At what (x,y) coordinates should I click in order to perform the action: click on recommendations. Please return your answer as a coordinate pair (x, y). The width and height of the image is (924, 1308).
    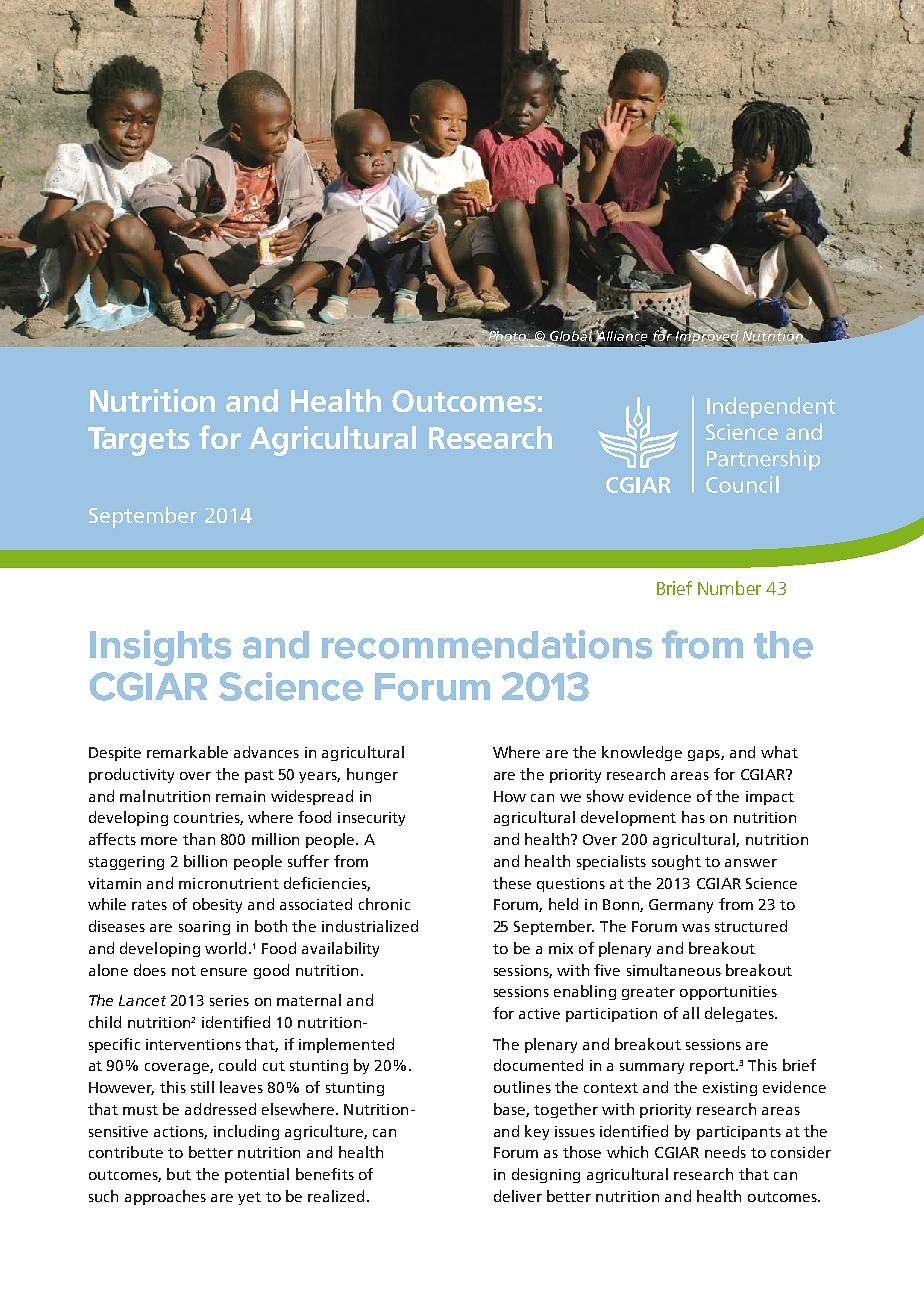
    Looking at the image, I should click on (487, 644).
